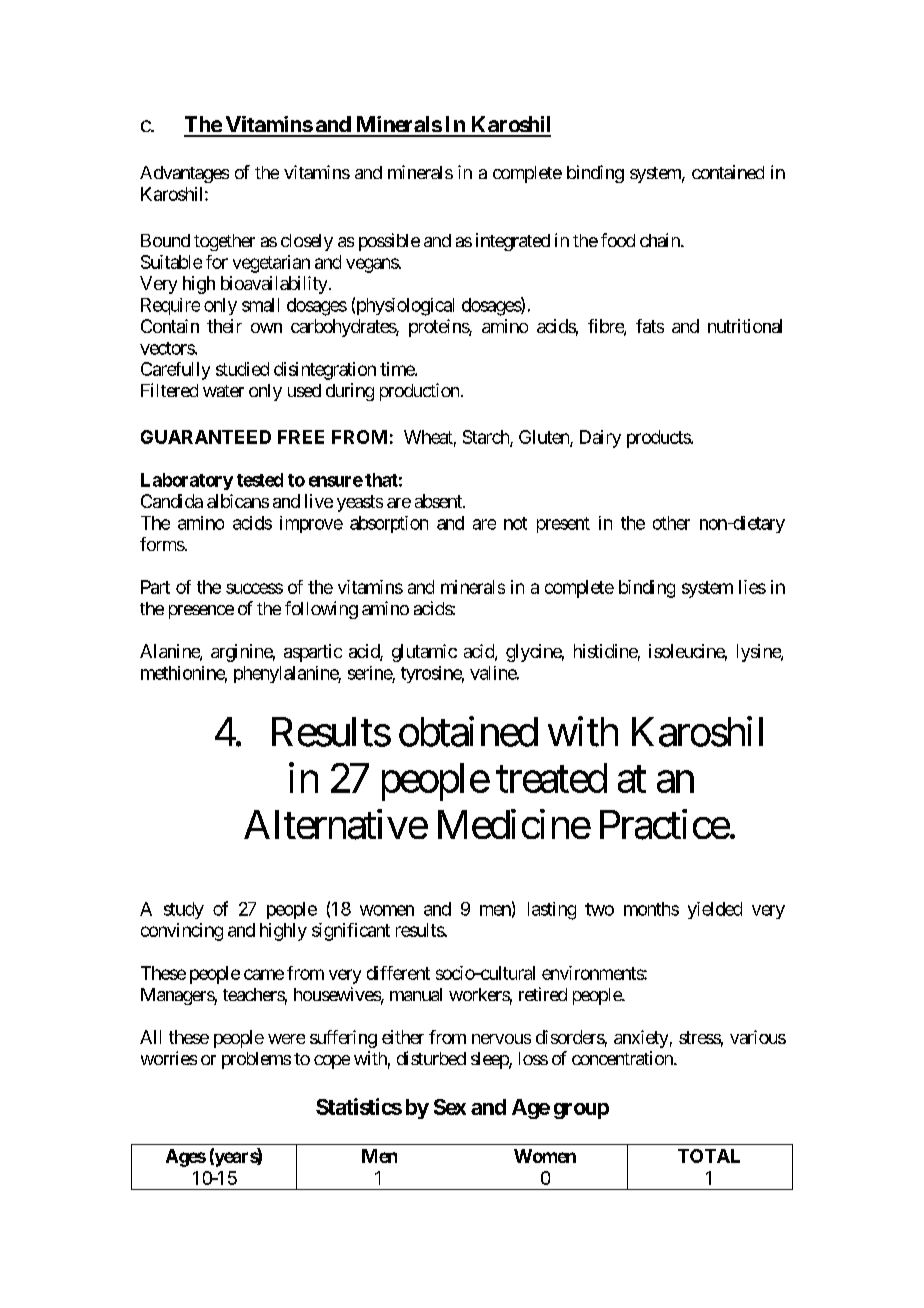 The image size is (924, 1308). I want to click on glutamic, so click(424, 653).
